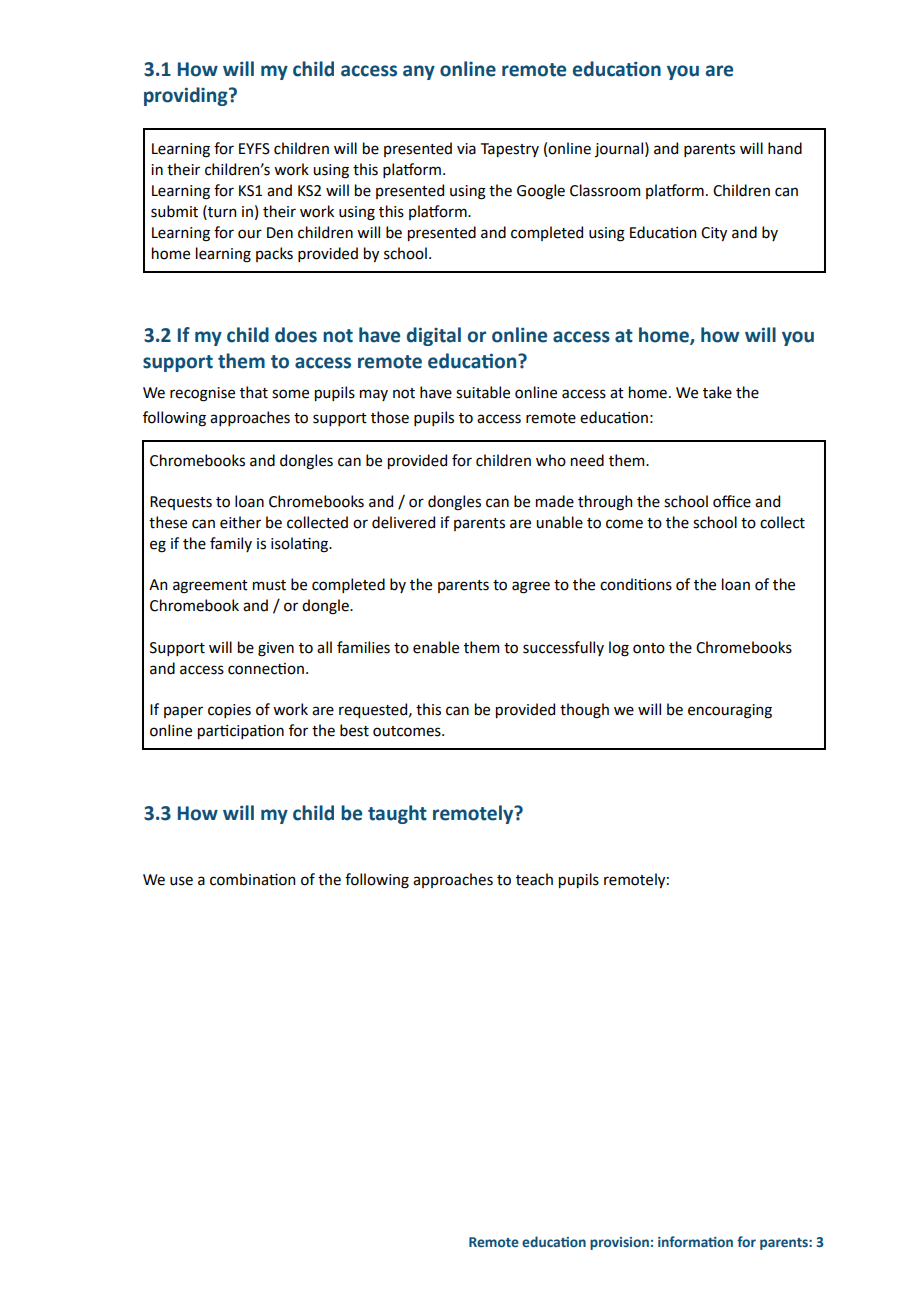 The width and height of the page is (924, 1310). I want to click on encouraging, so click(730, 711).
